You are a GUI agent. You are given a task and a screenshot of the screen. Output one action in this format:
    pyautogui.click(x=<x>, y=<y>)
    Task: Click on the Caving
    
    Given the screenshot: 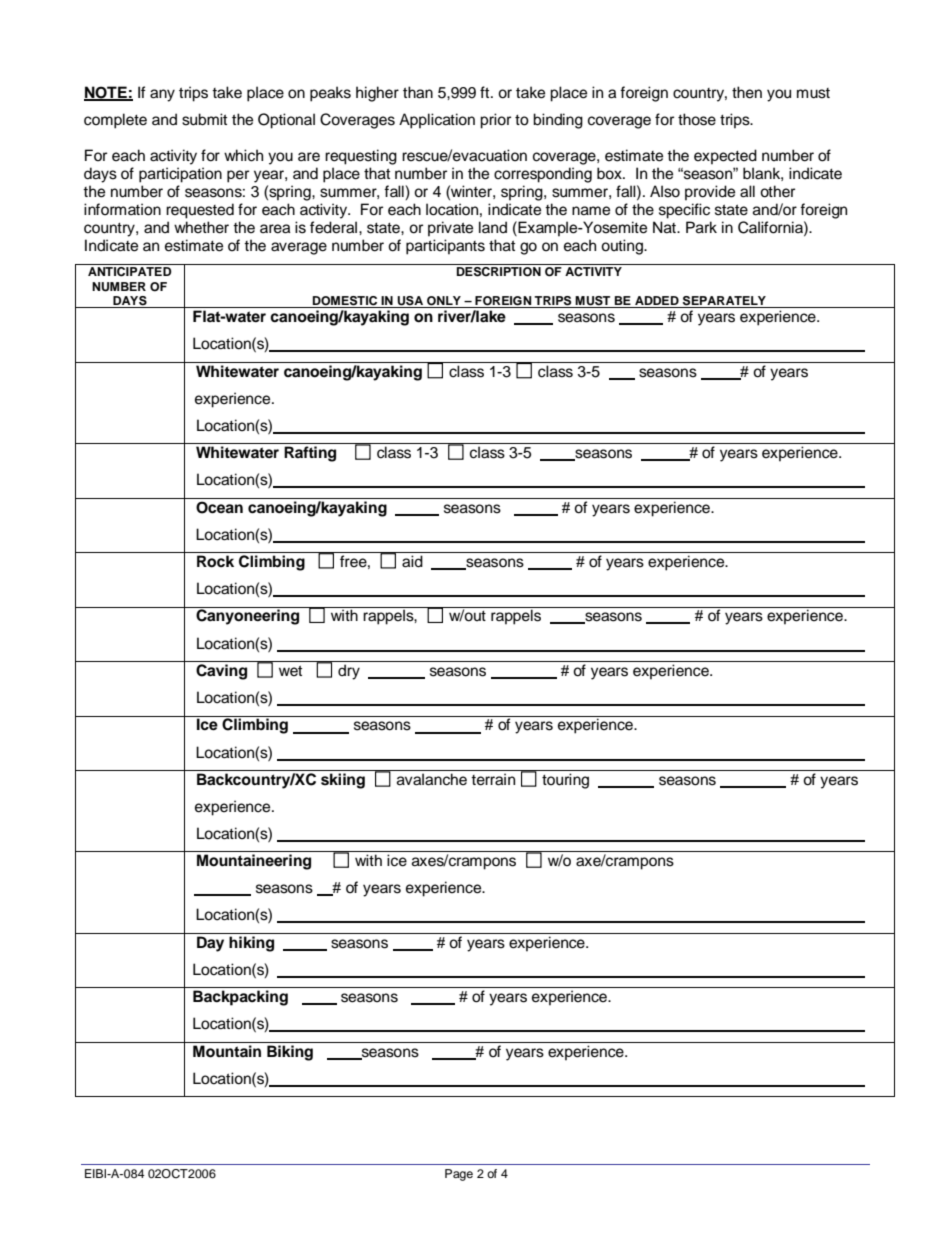 What is the action you would take?
    pyautogui.click(x=221, y=672)
